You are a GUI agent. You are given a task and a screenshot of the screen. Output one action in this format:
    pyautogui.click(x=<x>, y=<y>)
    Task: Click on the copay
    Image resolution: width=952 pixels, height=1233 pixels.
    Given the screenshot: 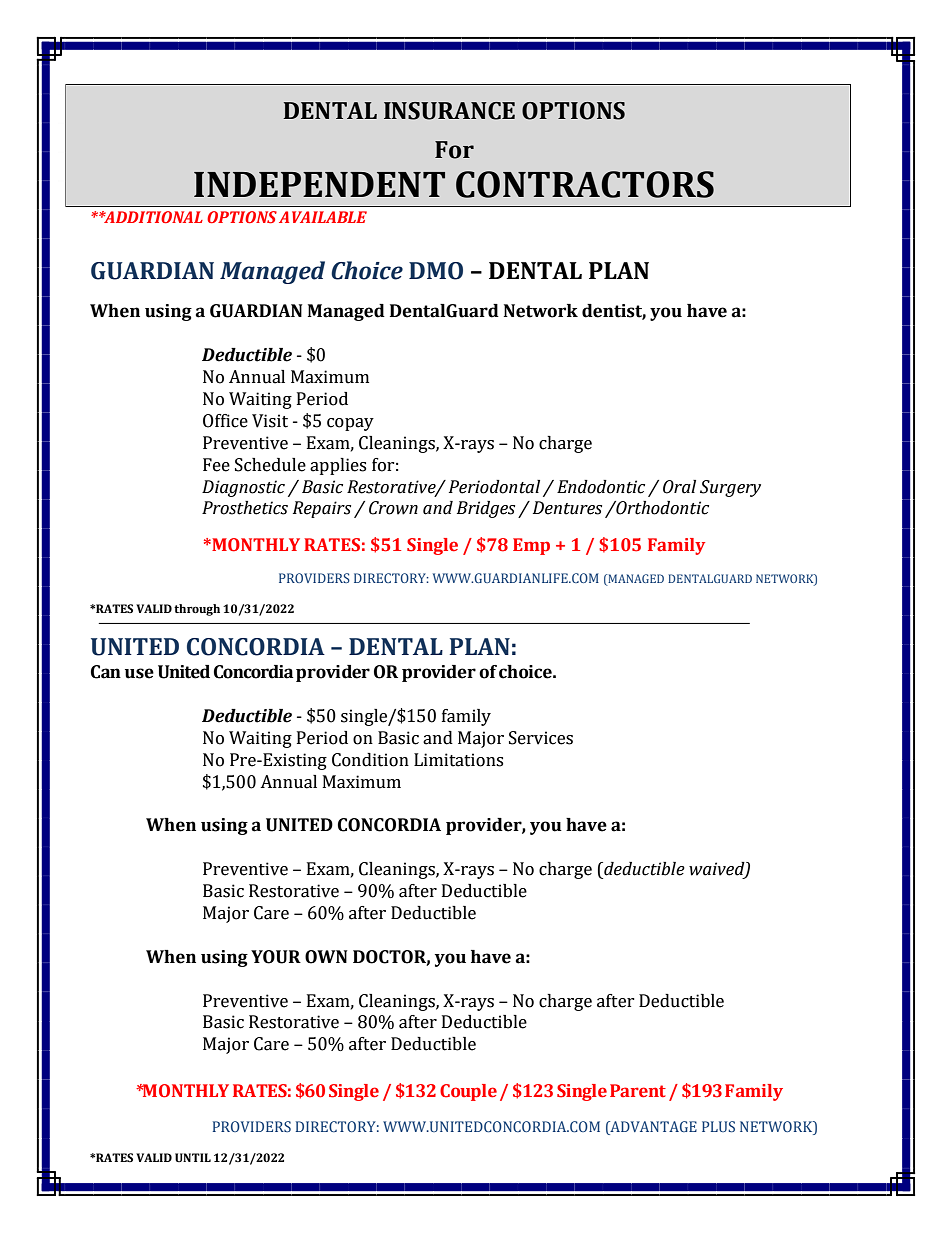 What is the action you would take?
    pyautogui.click(x=350, y=424)
